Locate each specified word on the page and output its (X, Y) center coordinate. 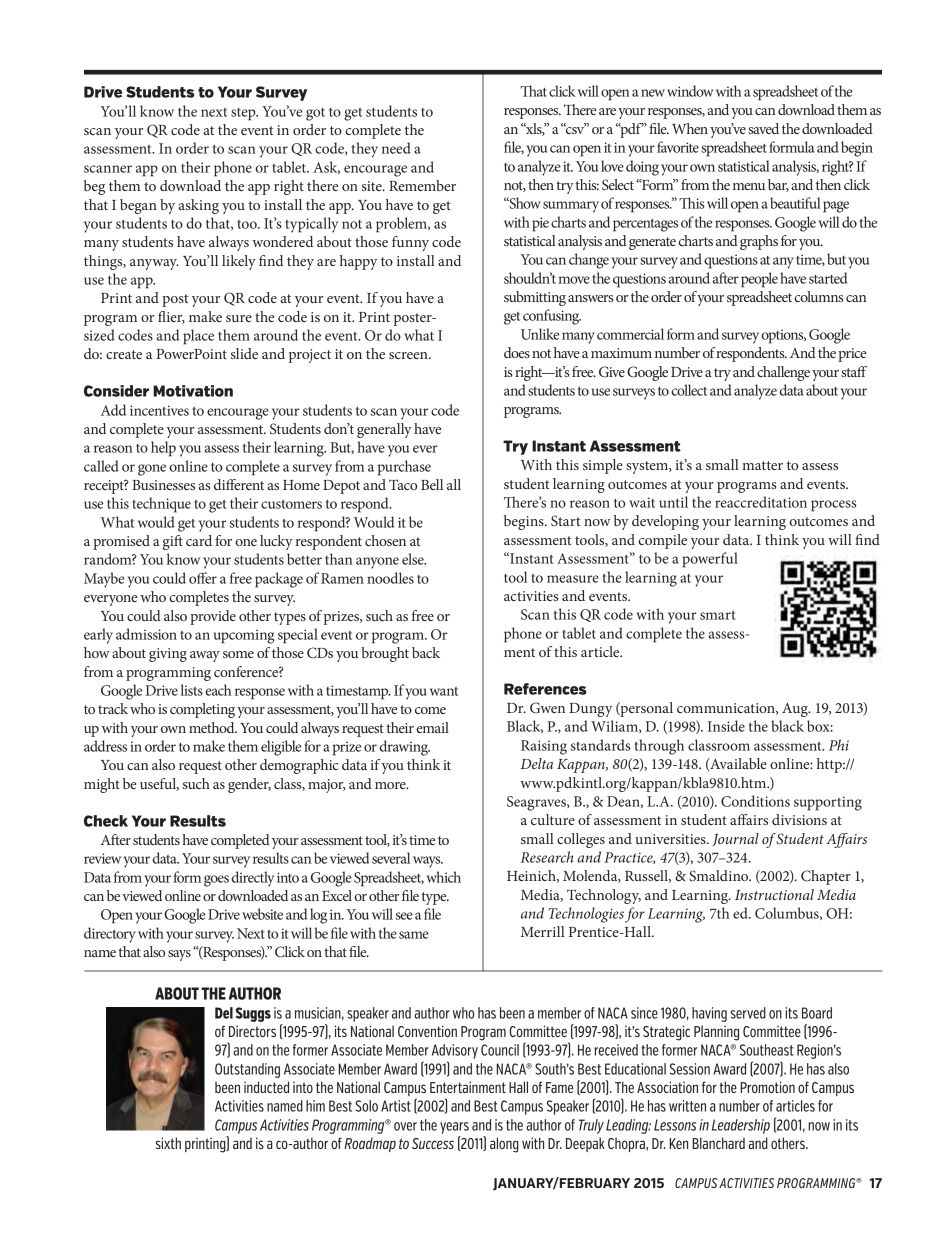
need (396, 148)
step (244, 114)
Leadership (741, 1126)
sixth (168, 1143)
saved (763, 128)
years (454, 1128)
